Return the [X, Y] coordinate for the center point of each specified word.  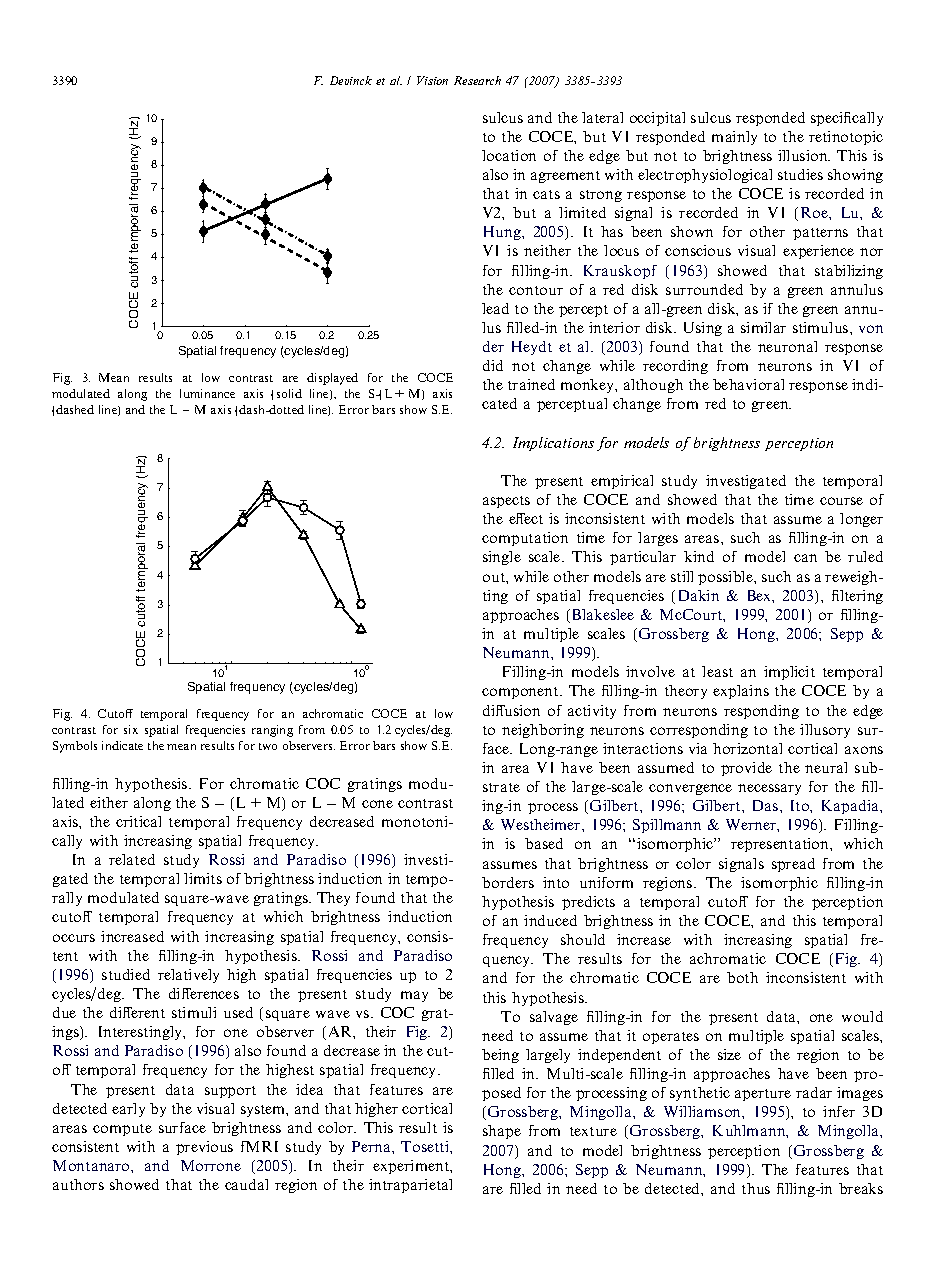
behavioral [748, 384]
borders [508, 882]
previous [204, 1148]
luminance [207, 393]
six [131, 729]
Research [477, 80]
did [493, 365]
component [521, 693]
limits [203, 878]
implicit [789, 673]
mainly [734, 138]
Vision [432, 80]
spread [793, 865]
